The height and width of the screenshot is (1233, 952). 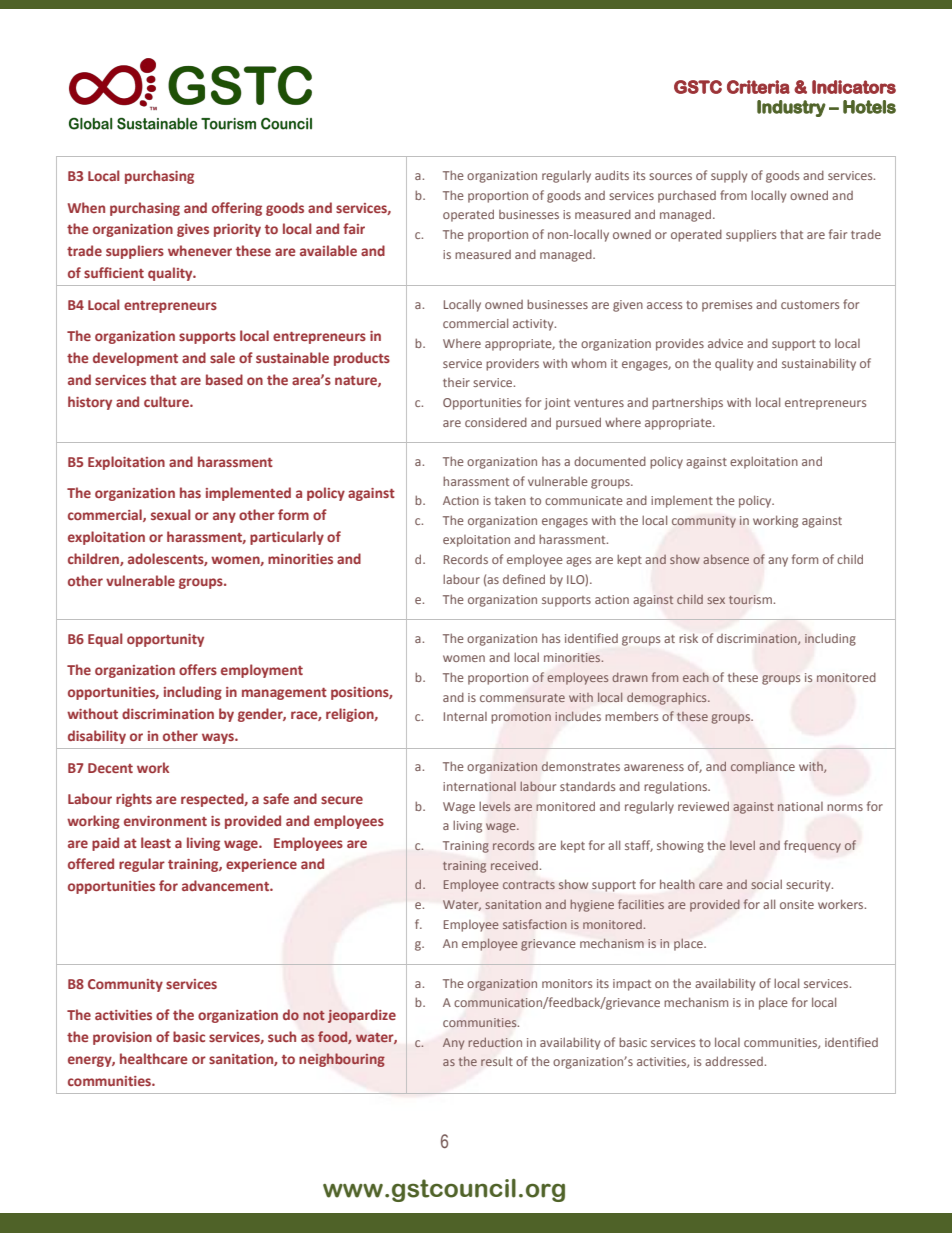 I want to click on disability, so click(x=97, y=737).
